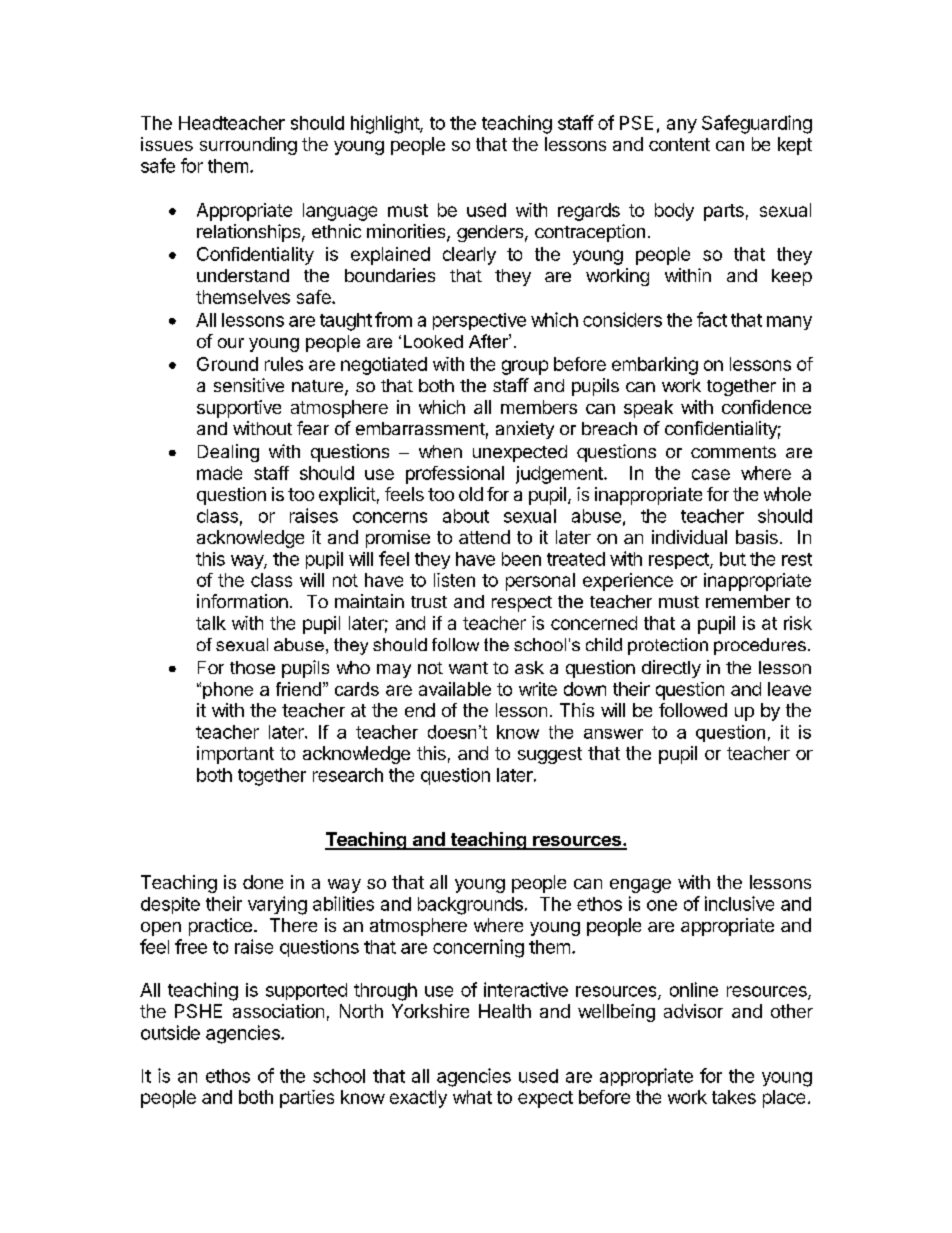 The image size is (952, 1233). What do you see at coordinates (307, 1099) in the image?
I see `parties` at bounding box center [307, 1099].
